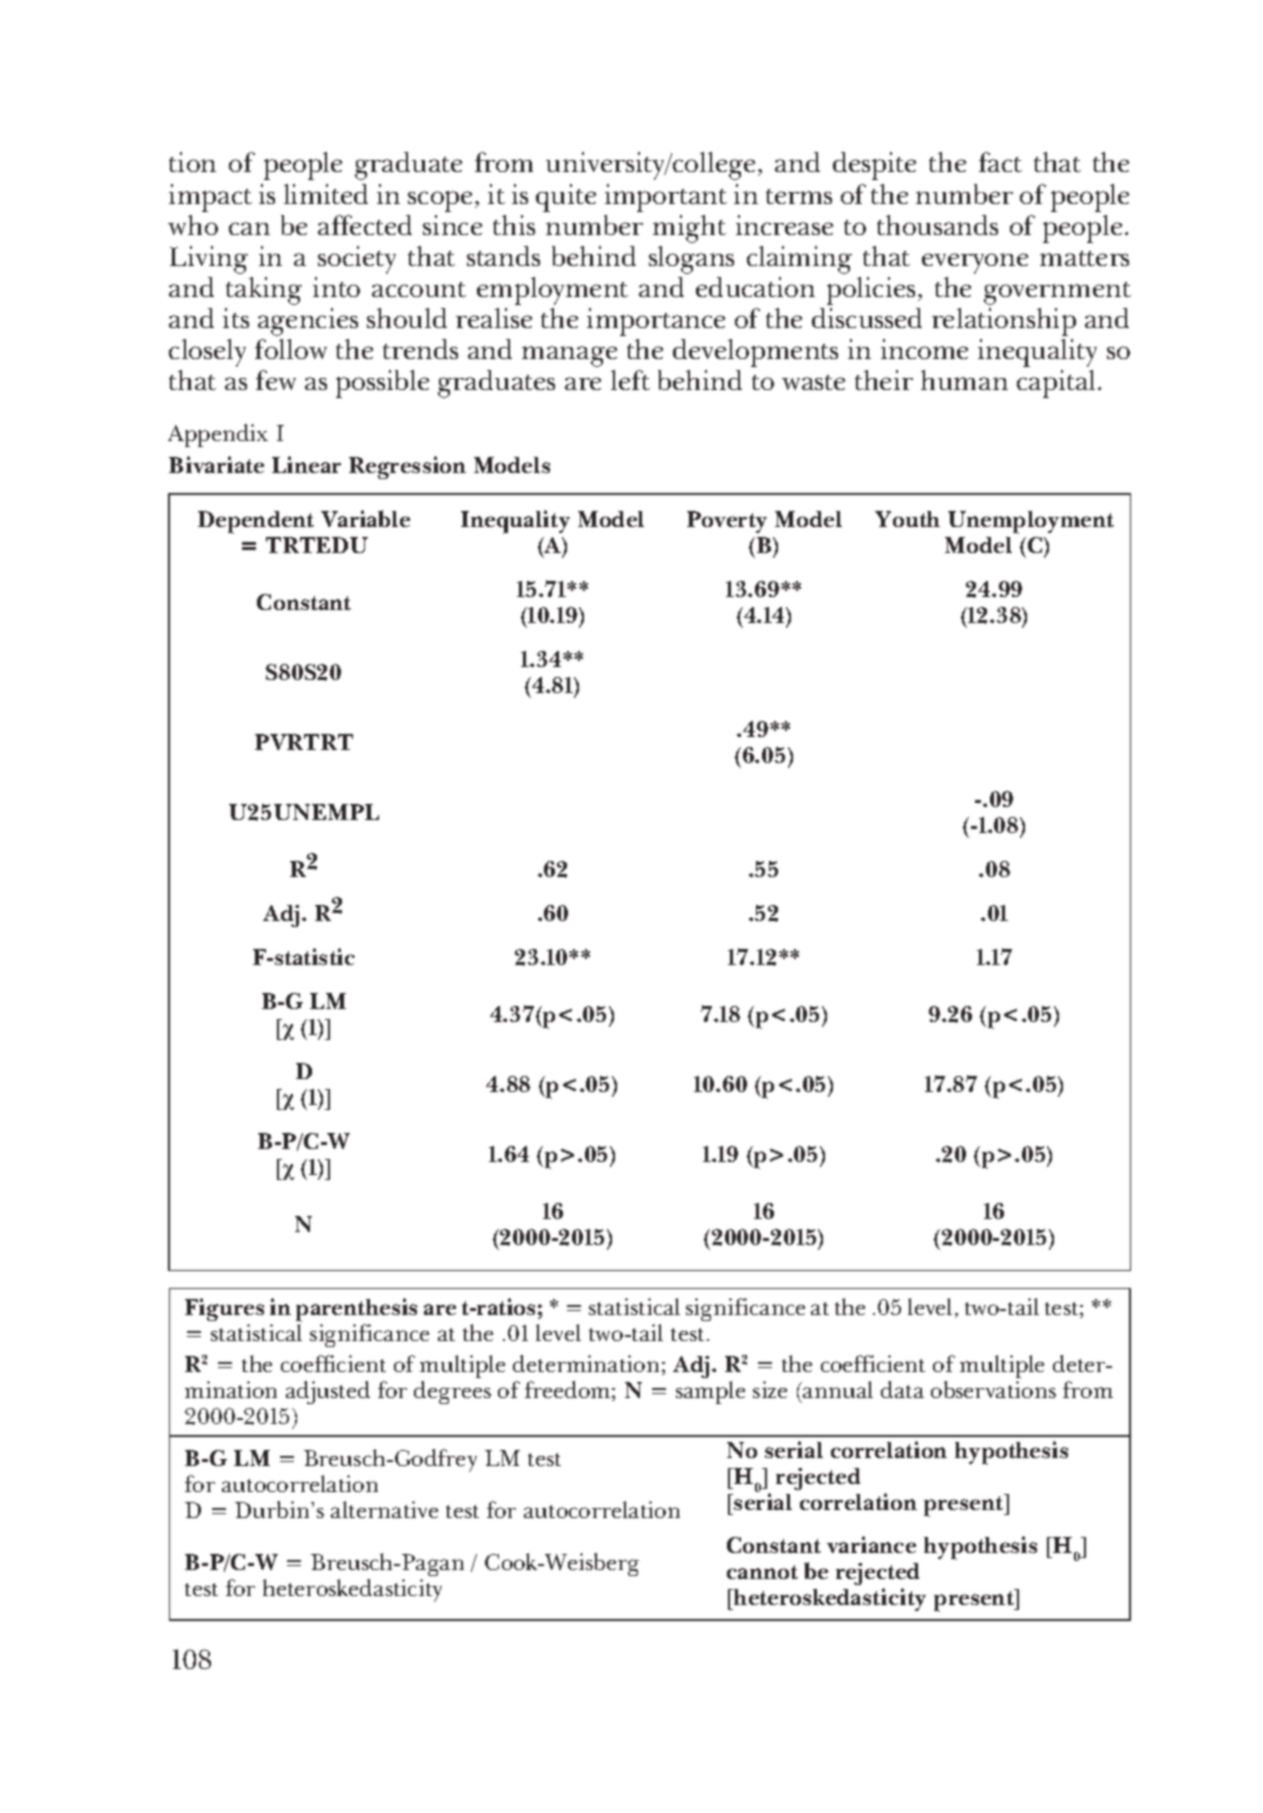 The width and height of the screenshot is (1263, 1813). What do you see at coordinates (1056, 384) in the screenshot?
I see `capital` at bounding box center [1056, 384].
